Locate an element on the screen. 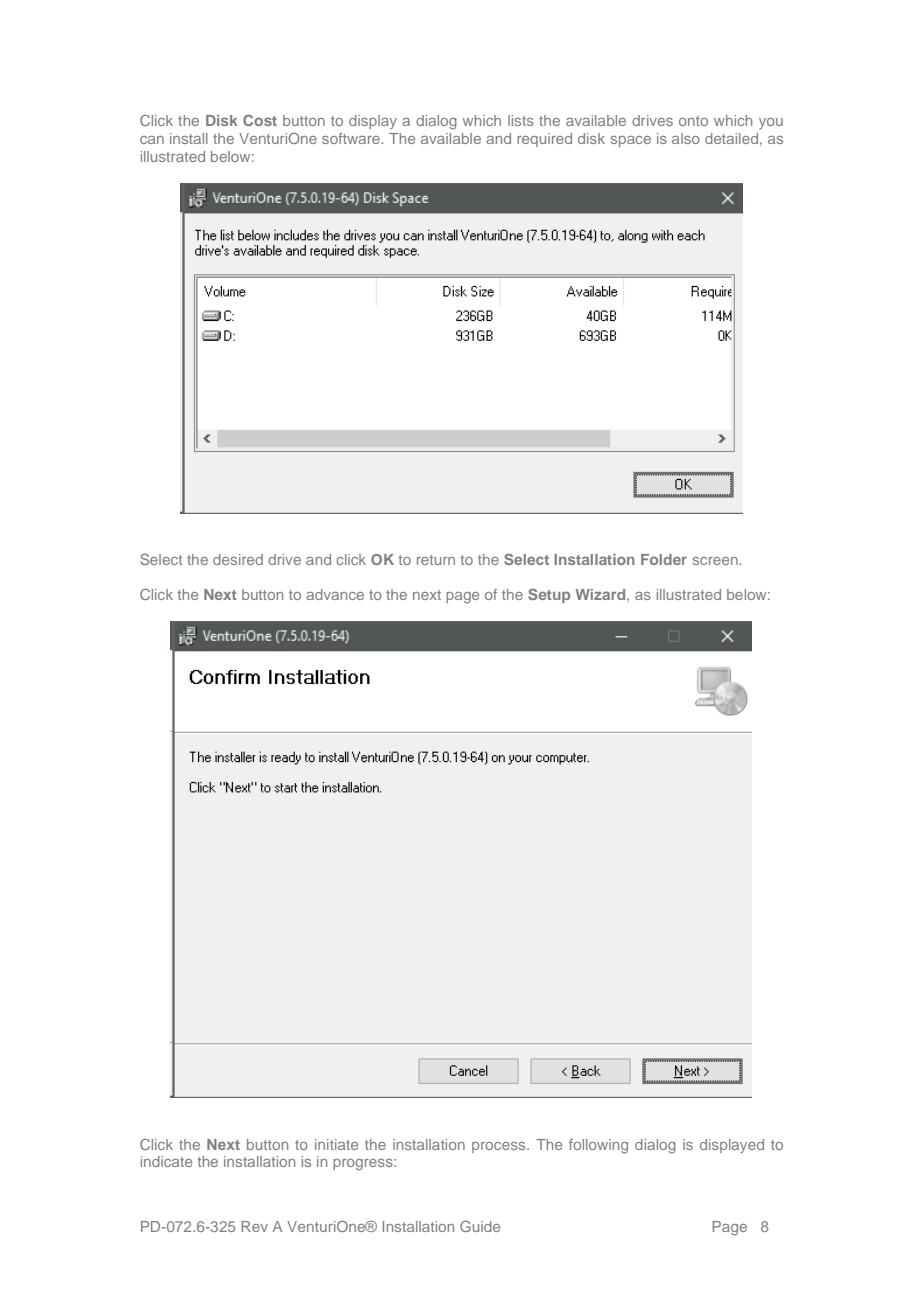 This screenshot has width=924, height=1308. process is located at coordinates (500, 1147).
